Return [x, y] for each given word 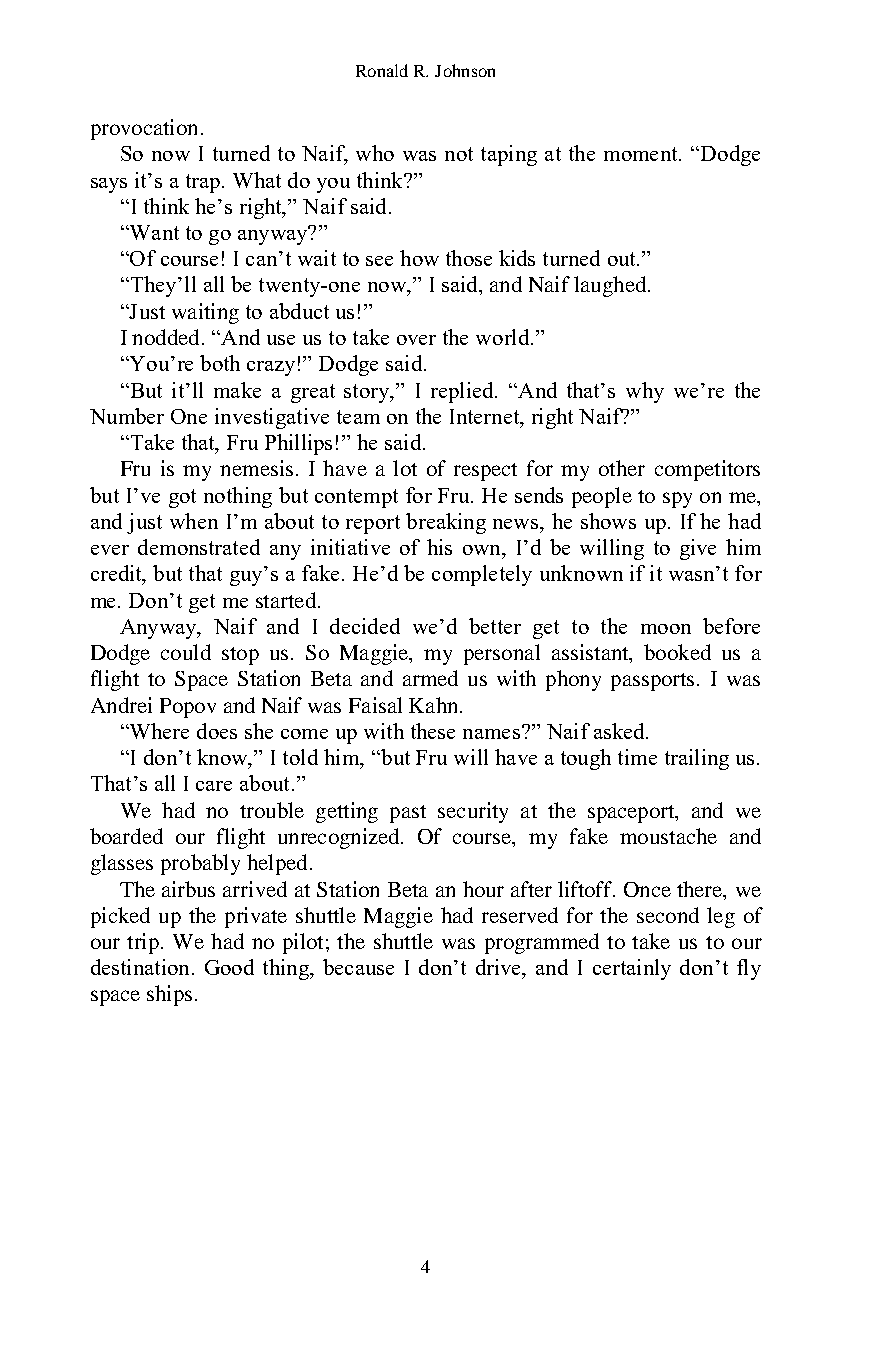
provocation [144, 129]
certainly [632, 969]
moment [642, 154]
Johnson [465, 70]
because [358, 967]
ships [169, 995]
